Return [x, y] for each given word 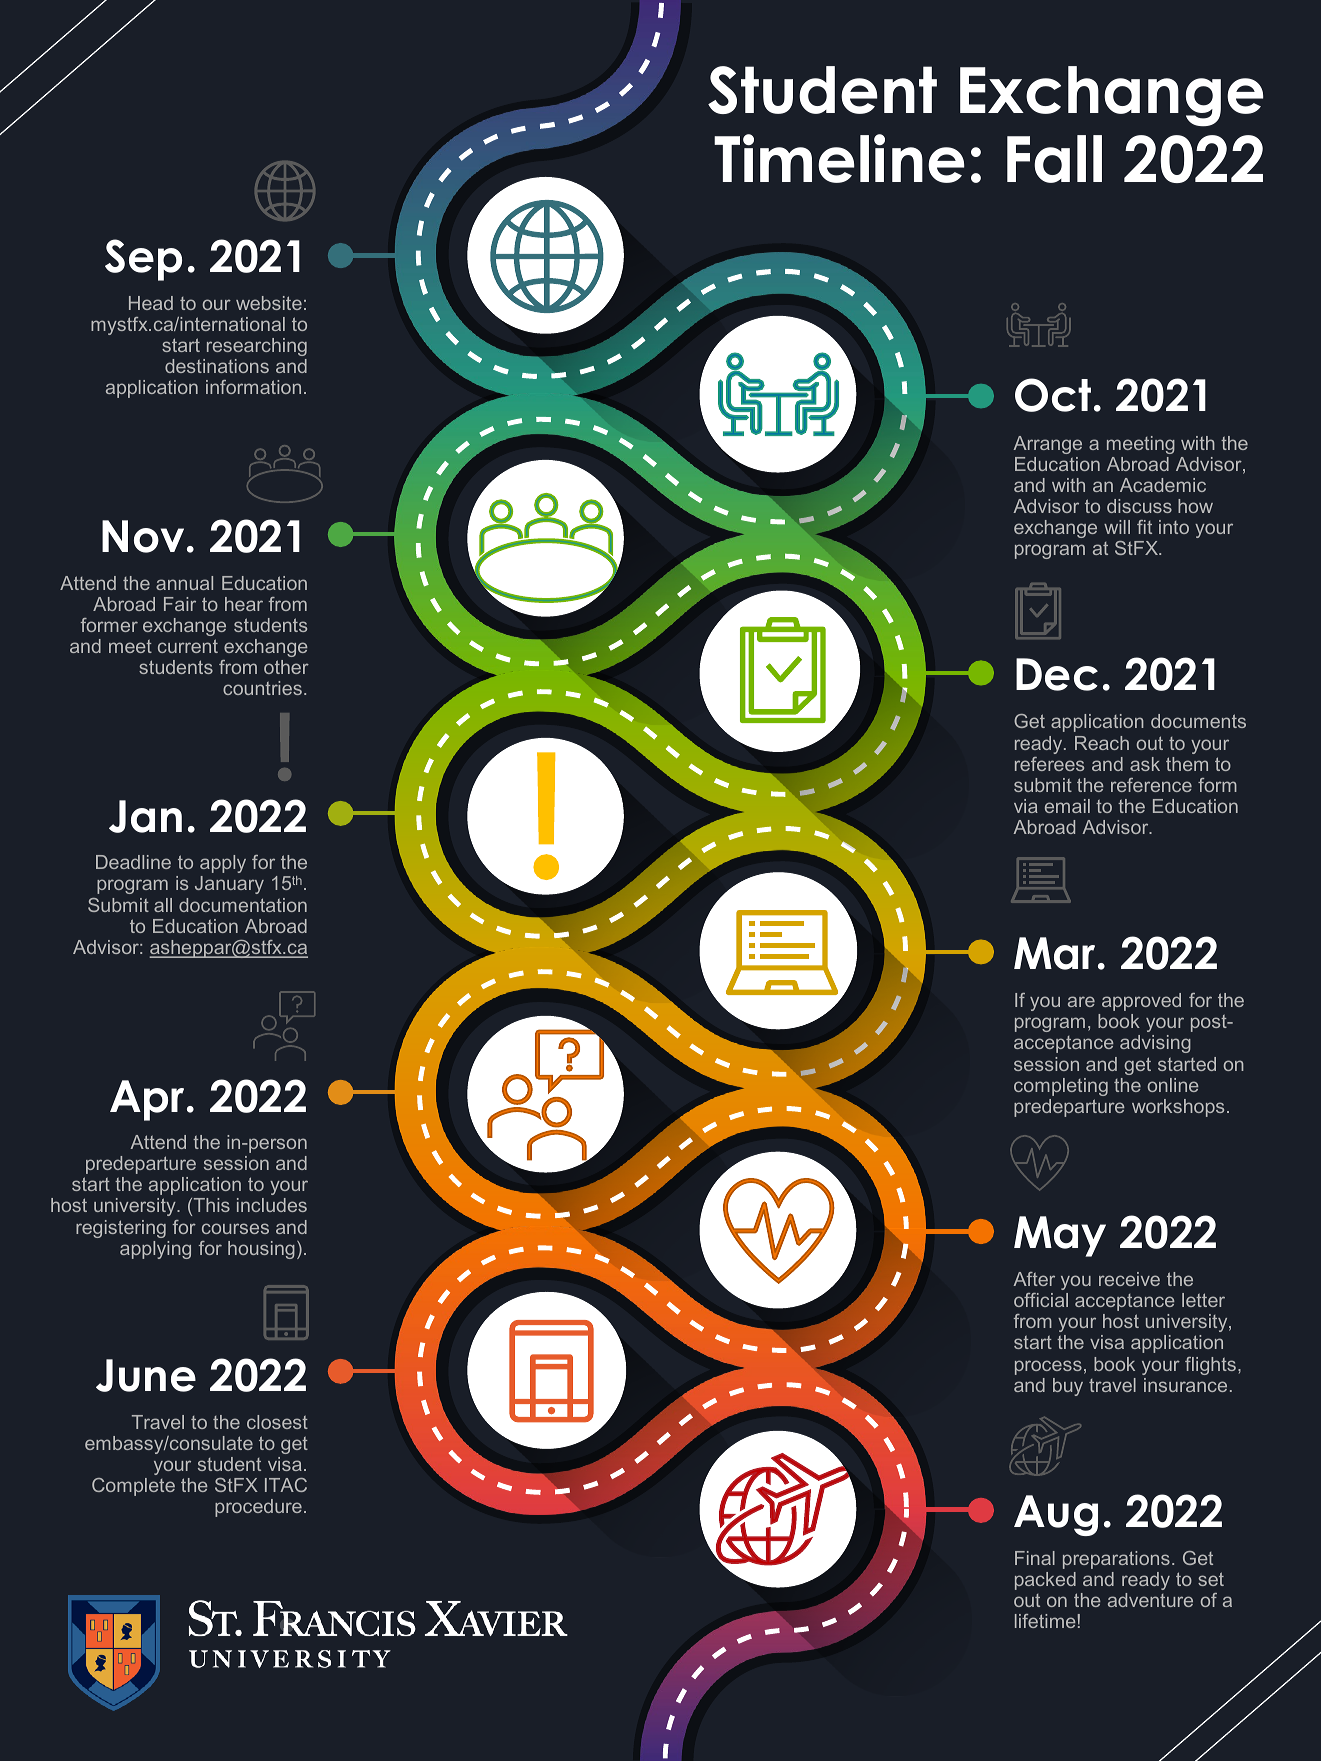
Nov [143, 536]
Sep [143, 260]
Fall [1054, 159]
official [1041, 1300]
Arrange [1047, 445]
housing [261, 1250]
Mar [1054, 953]
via [1026, 806]
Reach [1102, 743]
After [1034, 1279]
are [1081, 1001]
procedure [258, 1508]
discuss [1139, 506]
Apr [147, 1100]
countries [262, 688]
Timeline [839, 158]
